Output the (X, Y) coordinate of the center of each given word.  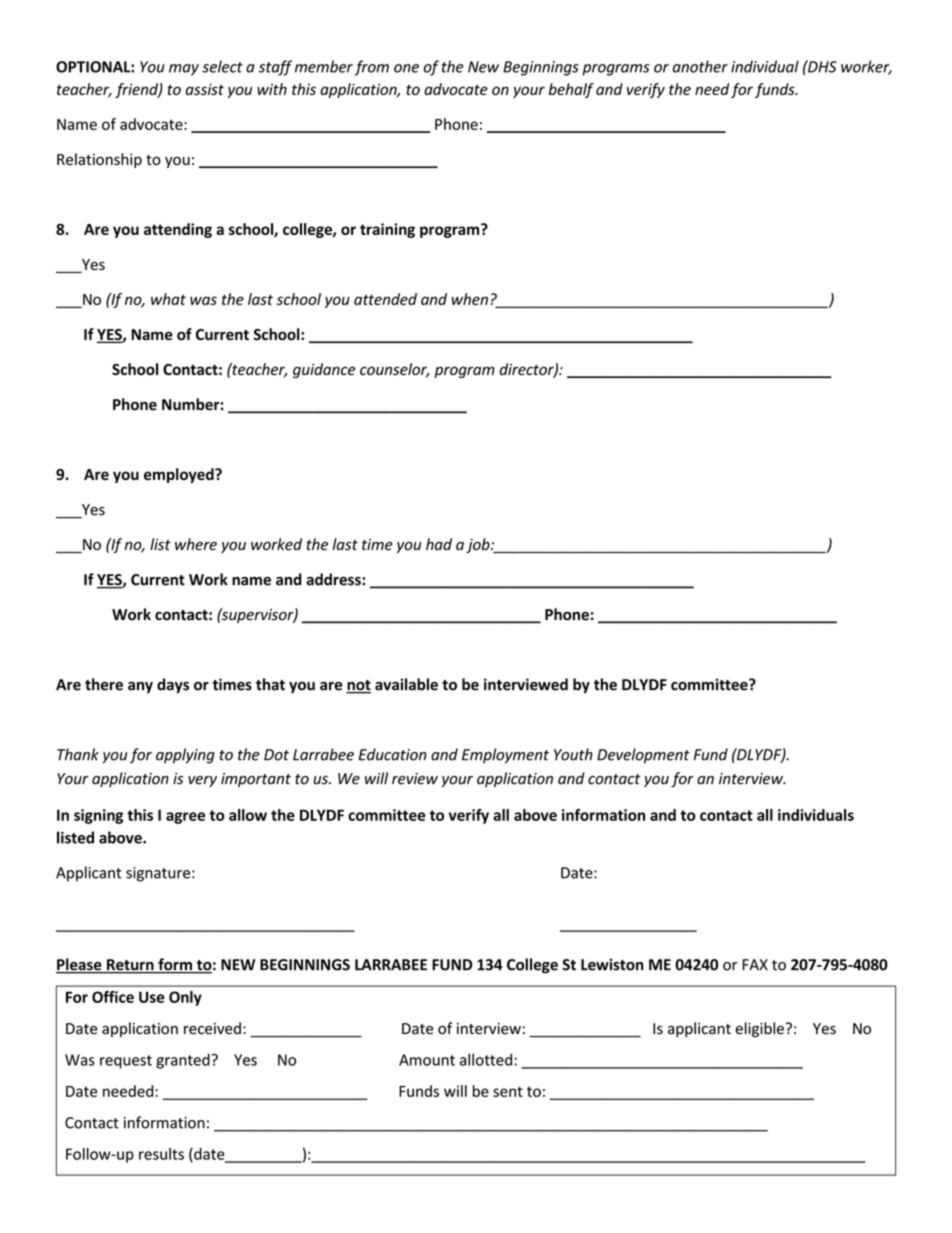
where (196, 544)
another (700, 66)
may (184, 70)
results (161, 1154)
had (439, 544)
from (371, 68)
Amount (427, 1060)
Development (643, 756)
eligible (760, 1029)
